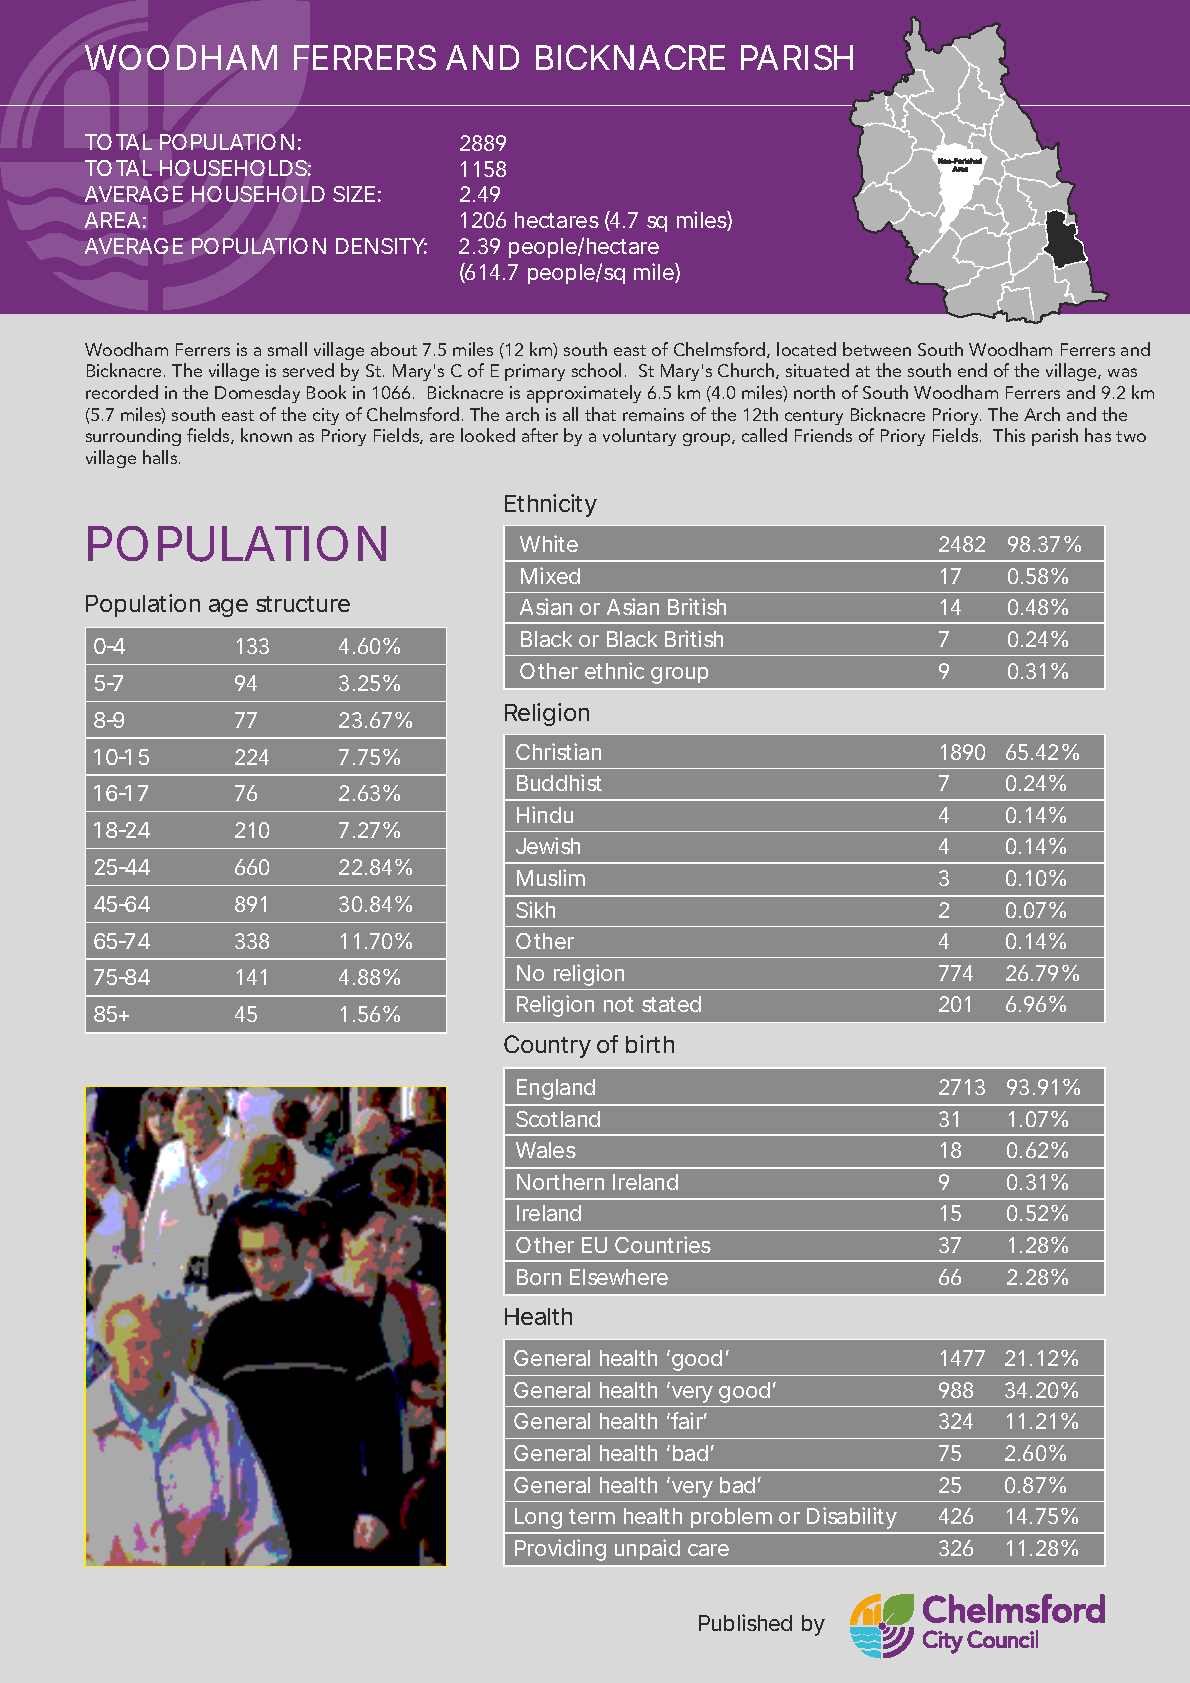  What do you see at coordinates (112, 220) in the screenshot?
I see `AREA` at bounding box center [112, 220].
